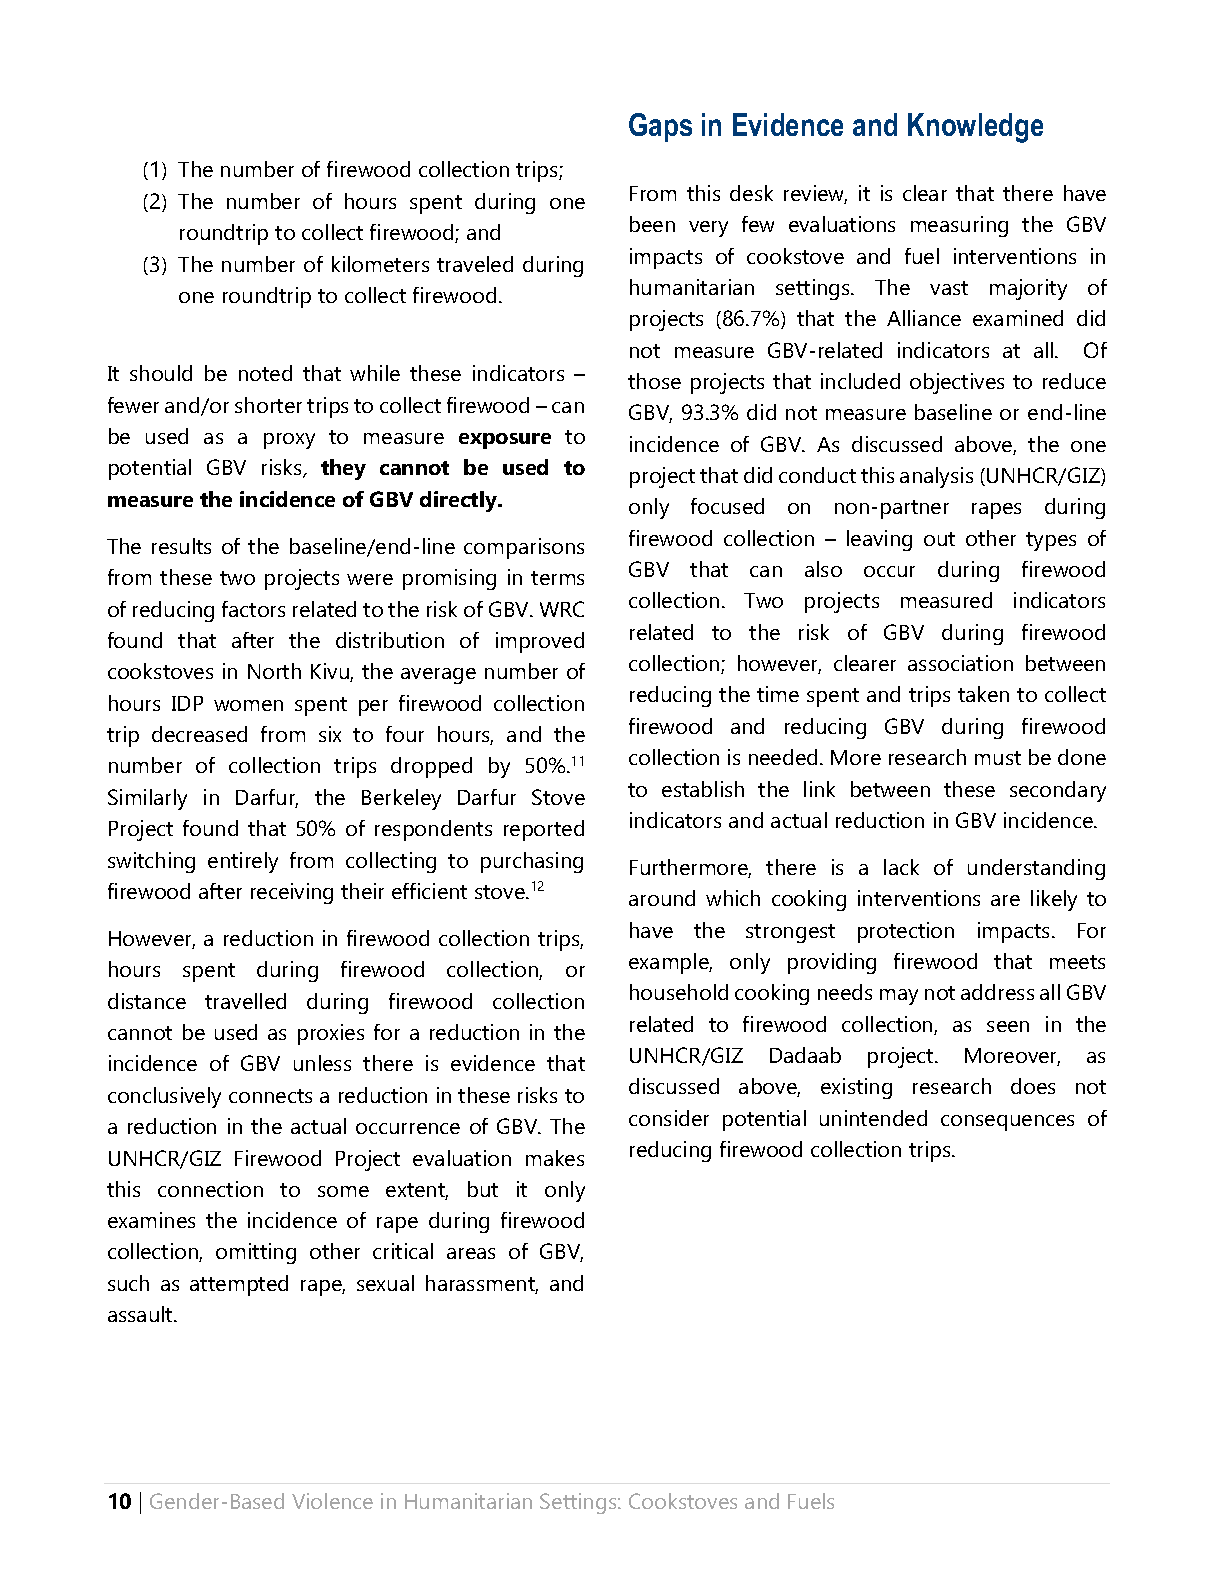 The height and width of the document is (1572, 1214). What do you see at coordinates (873, 1118) in the document?
I see `unintended` at bounding box center [873, 1118].
